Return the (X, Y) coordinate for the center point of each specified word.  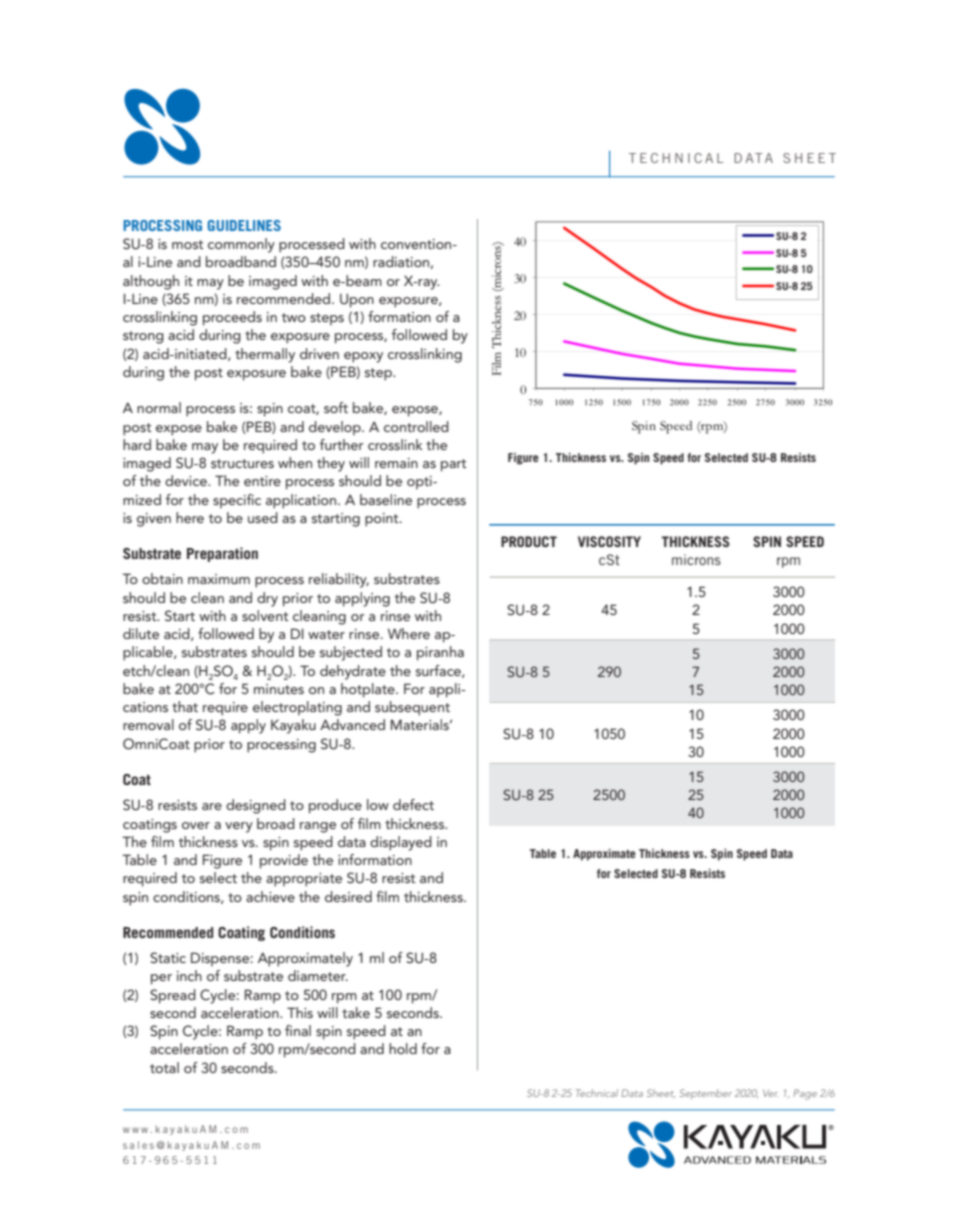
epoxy (363, 357)
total (164, 1067)
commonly (241, 245)
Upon (357, 300)
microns (696, 559)
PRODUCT (529, 541)
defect (413, 804)
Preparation (222, 554)
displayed (401, 843)
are (212, 806)
